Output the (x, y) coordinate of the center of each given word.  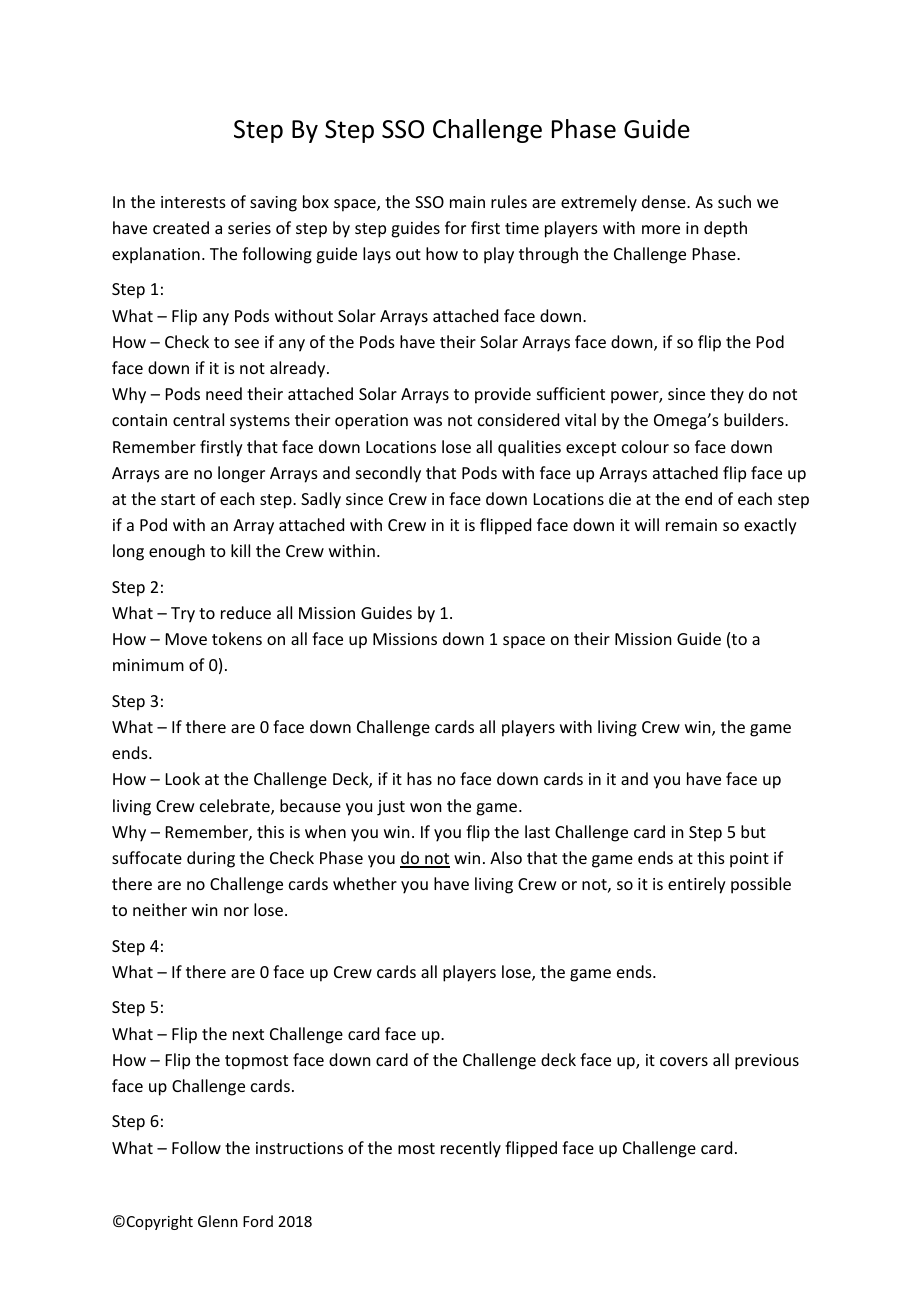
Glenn (218, 1221)
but (753, 831)
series (249, 228)
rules (509, 201)
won (425, 807)
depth (725, 229)
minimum (148, 665)
